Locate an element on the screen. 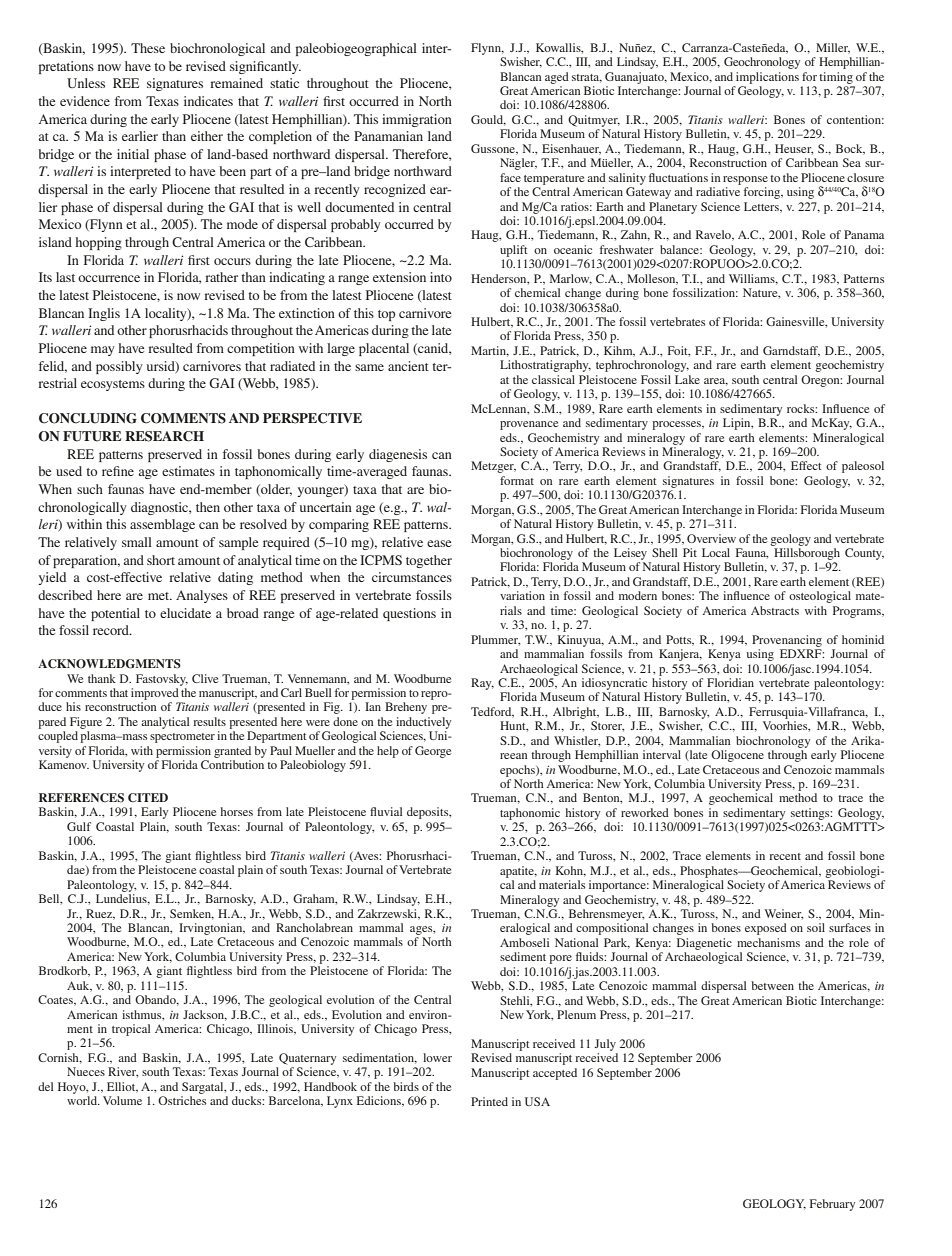  Plummer is located at coordinates (495, 640).
